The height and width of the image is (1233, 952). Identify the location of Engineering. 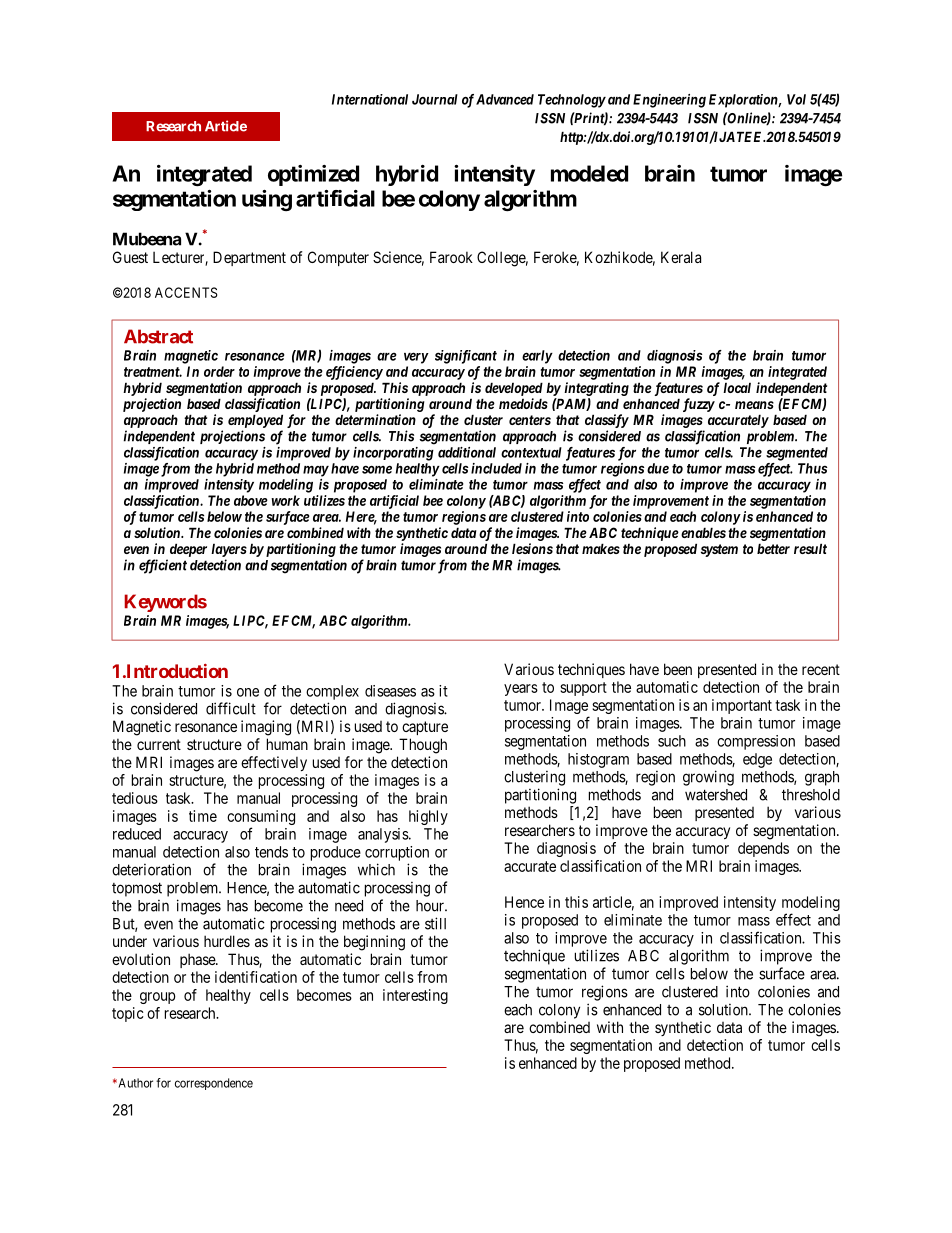
(669, 101).
